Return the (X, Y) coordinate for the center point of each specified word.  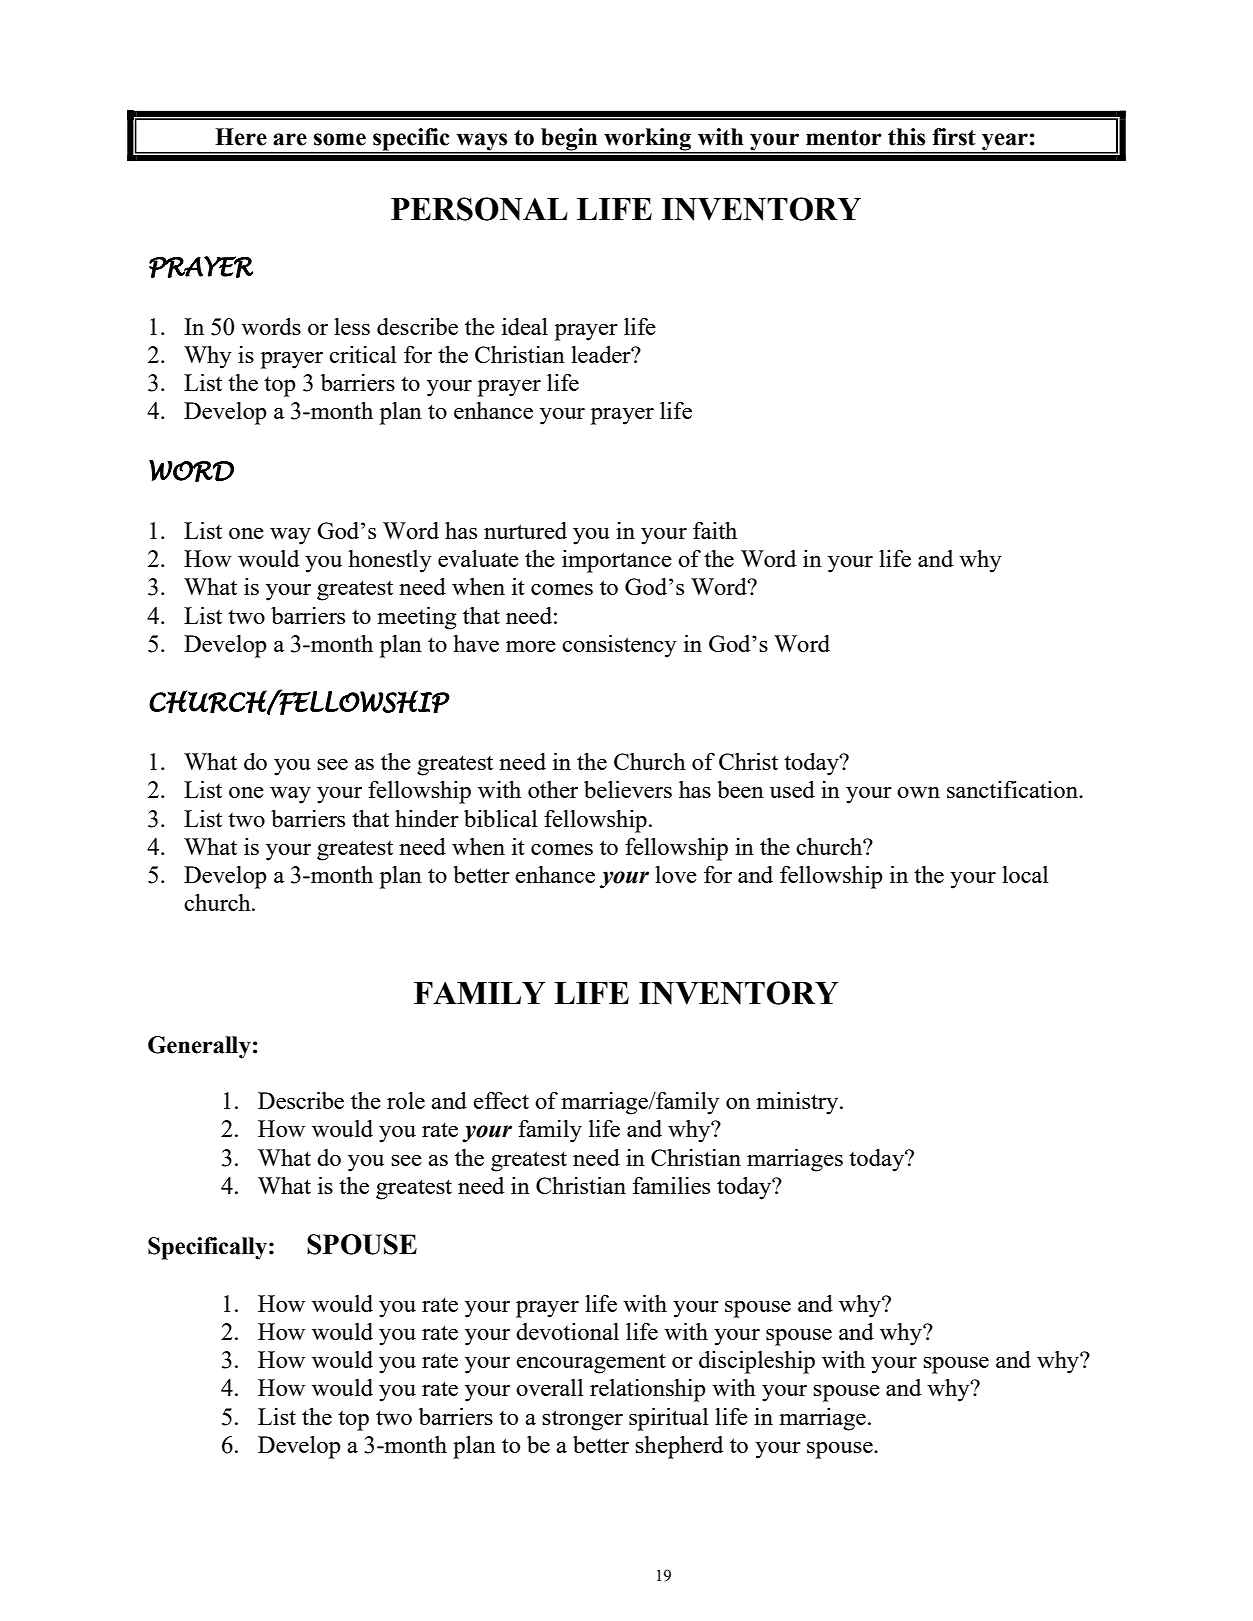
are (290, 139)
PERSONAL (479, 209)
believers (628, 789)
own (918, 792)
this (906, 137)
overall (549, 1387)
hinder (427, 818)
